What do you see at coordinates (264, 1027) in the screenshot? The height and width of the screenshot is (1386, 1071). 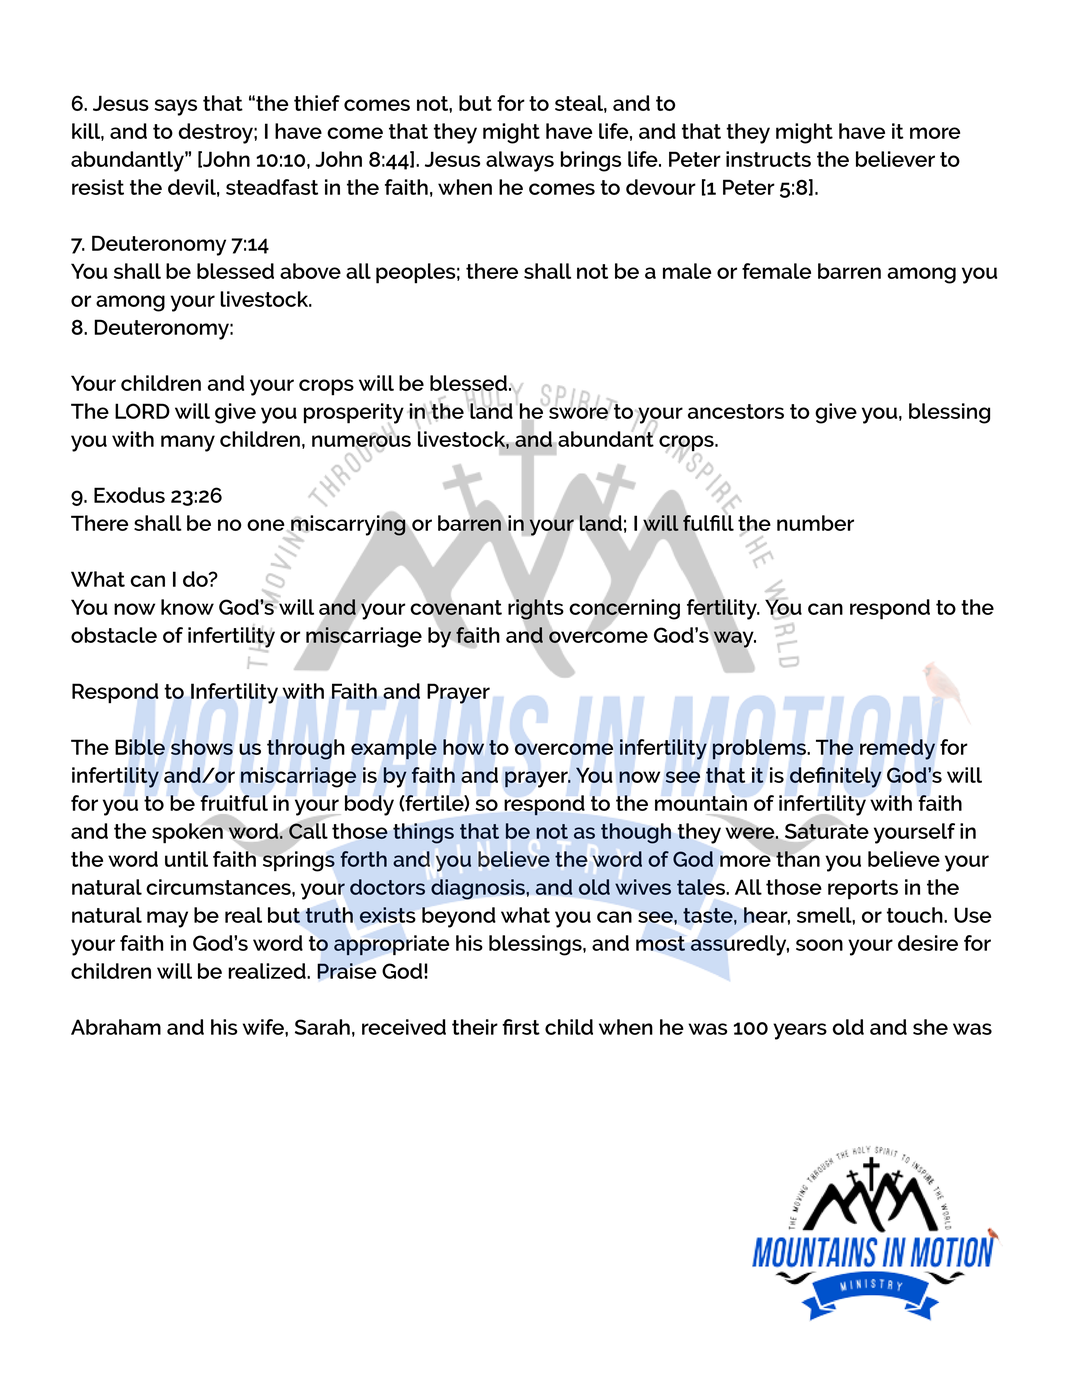 I see `wife` at bounding box center [264, 1027].
